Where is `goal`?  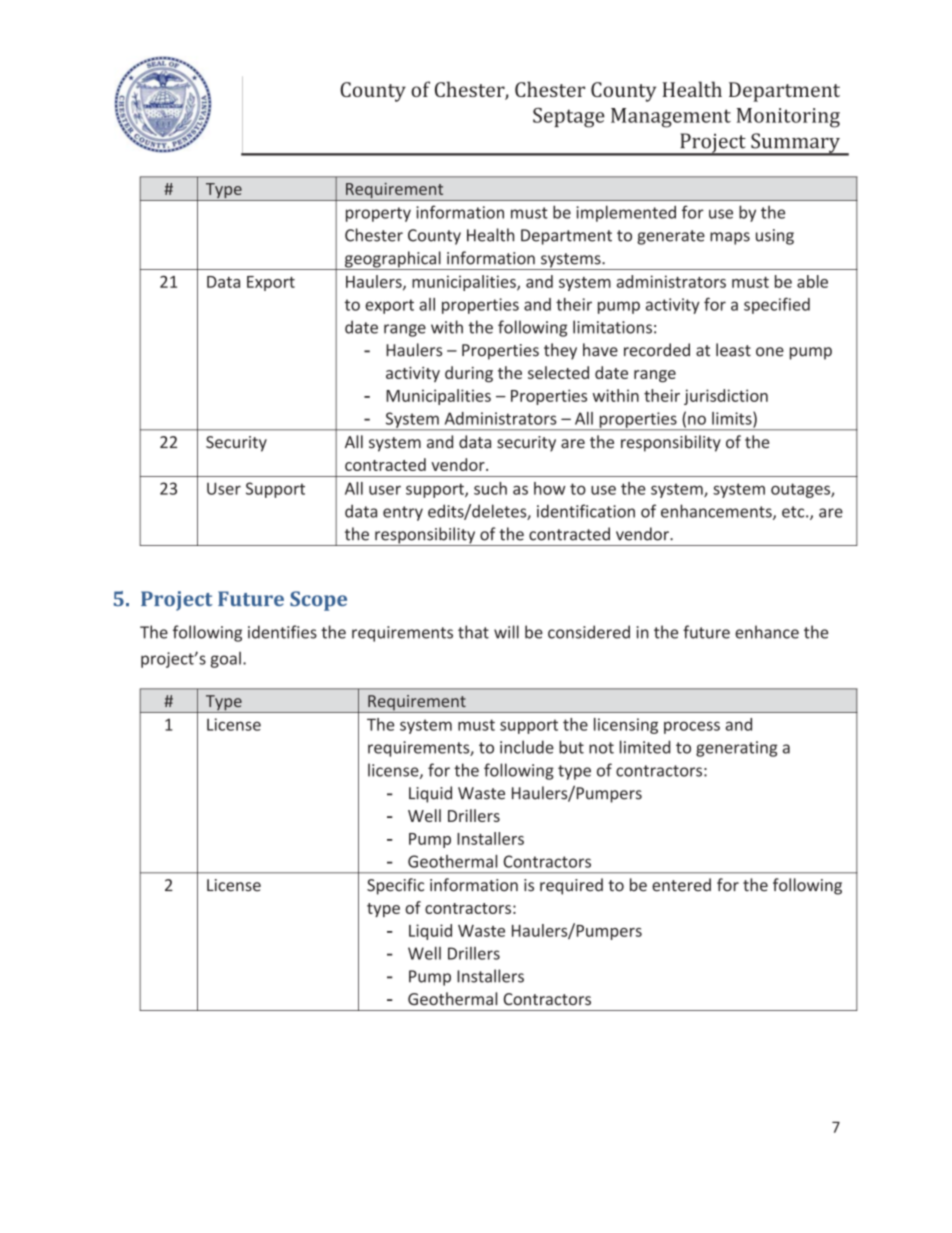
goal is located at coordinates (225, 660).
